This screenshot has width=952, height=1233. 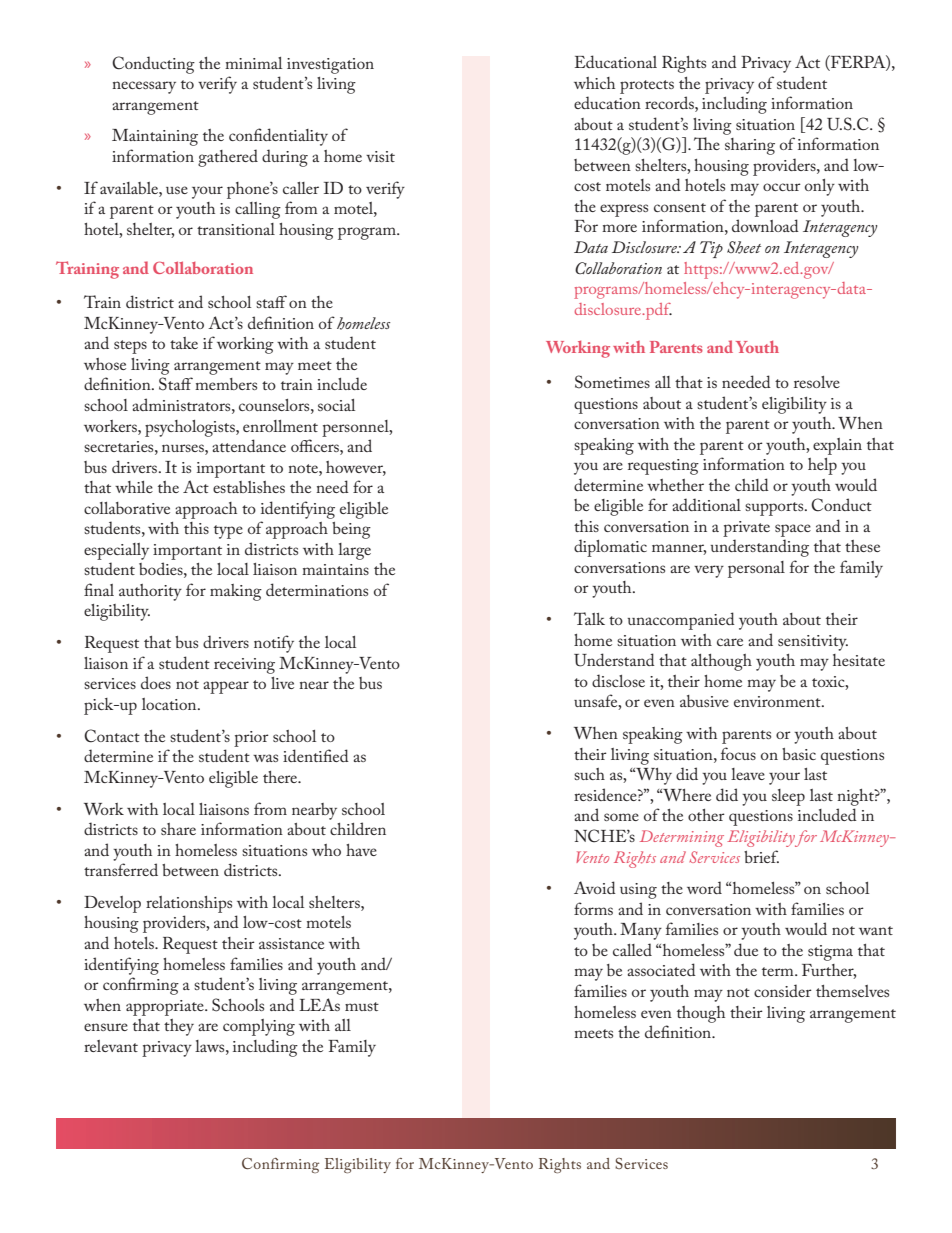 What do you see at coordinates (356, 468) in the screenshot?
I see `however` at bounding box center [356, 468].
